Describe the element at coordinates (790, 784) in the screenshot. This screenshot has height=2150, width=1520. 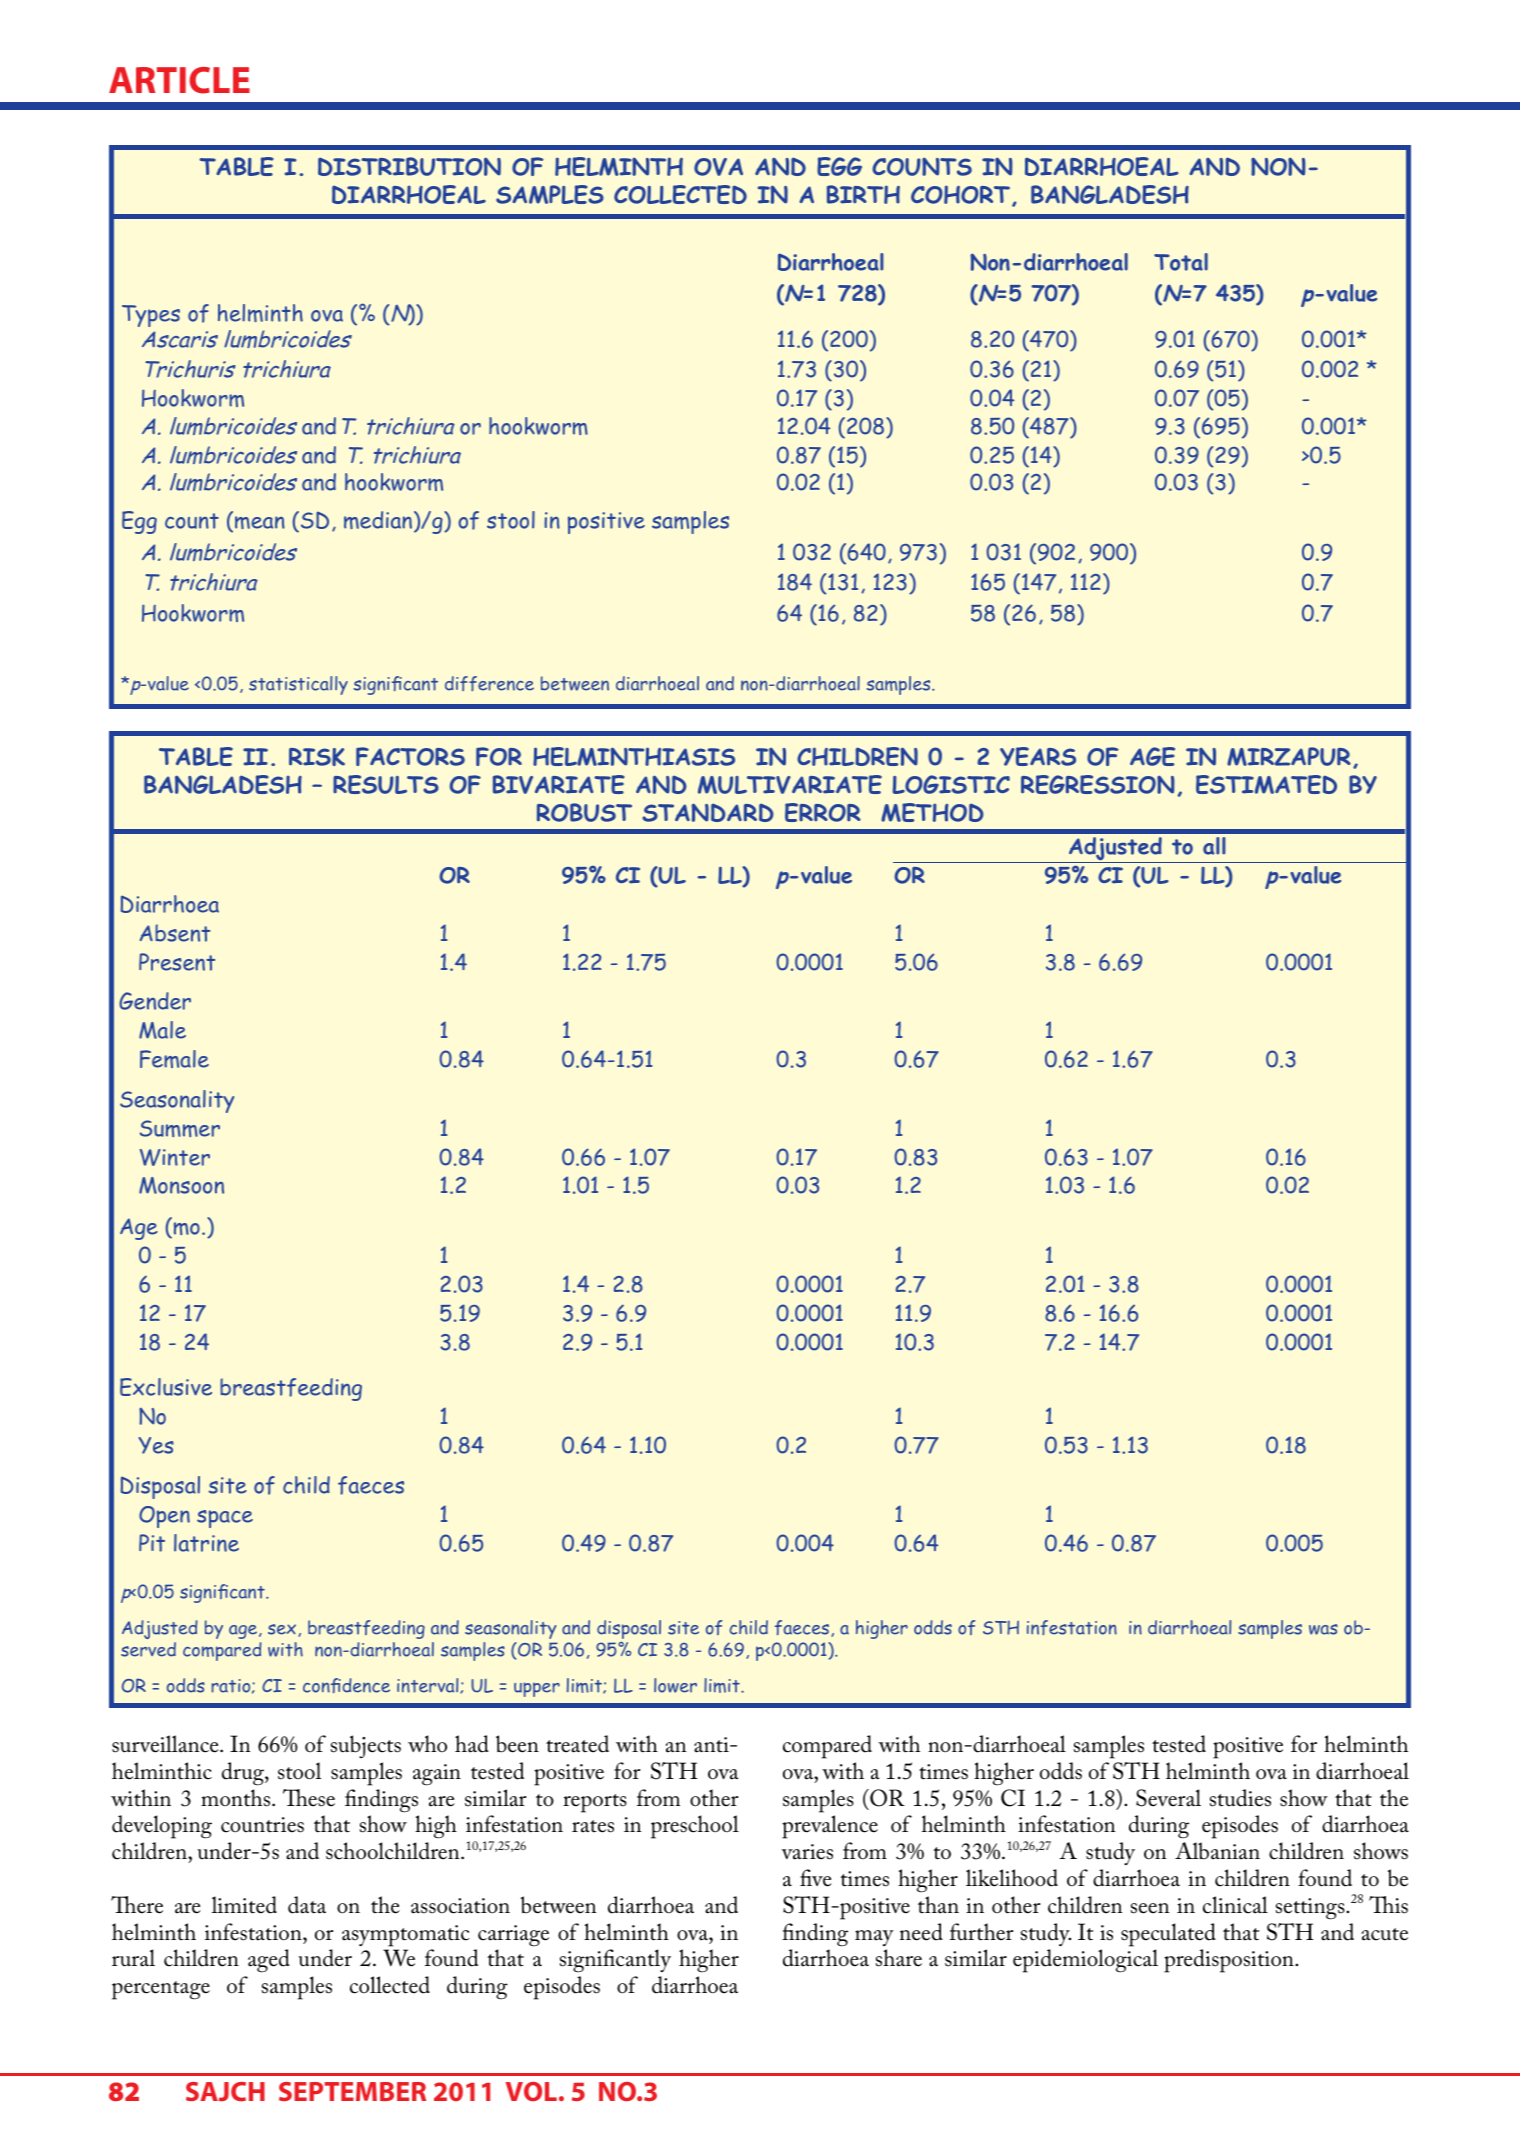
I see `MULTIVARIATE` at that location.
